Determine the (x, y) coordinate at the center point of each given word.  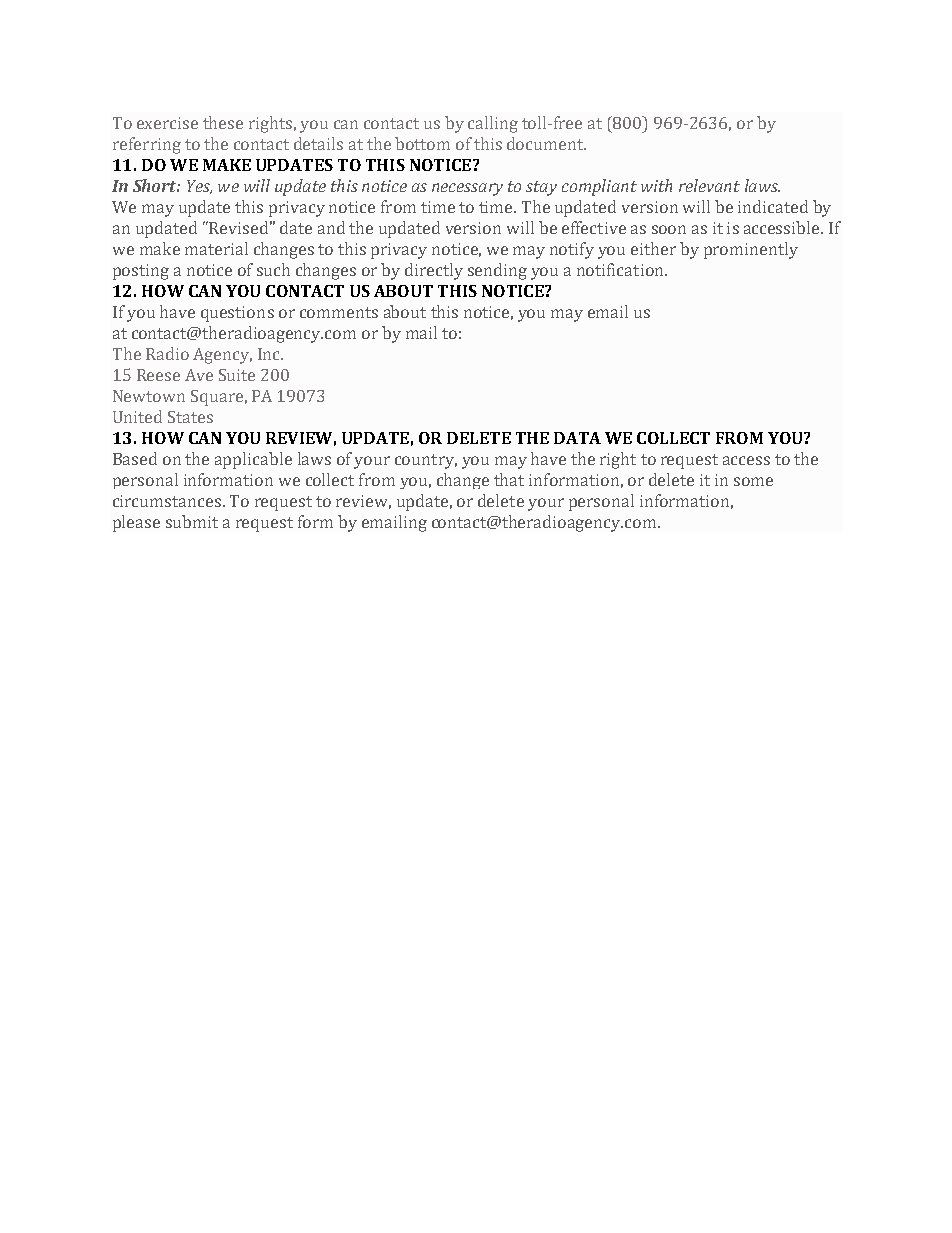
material (216, 248)
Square (217, 398)
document (546, 143)
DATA (577, 438)
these (223, 122)
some (753, 481)
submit (192, 521)
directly (434, 271)
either (653, 248)
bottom (422, 143)
